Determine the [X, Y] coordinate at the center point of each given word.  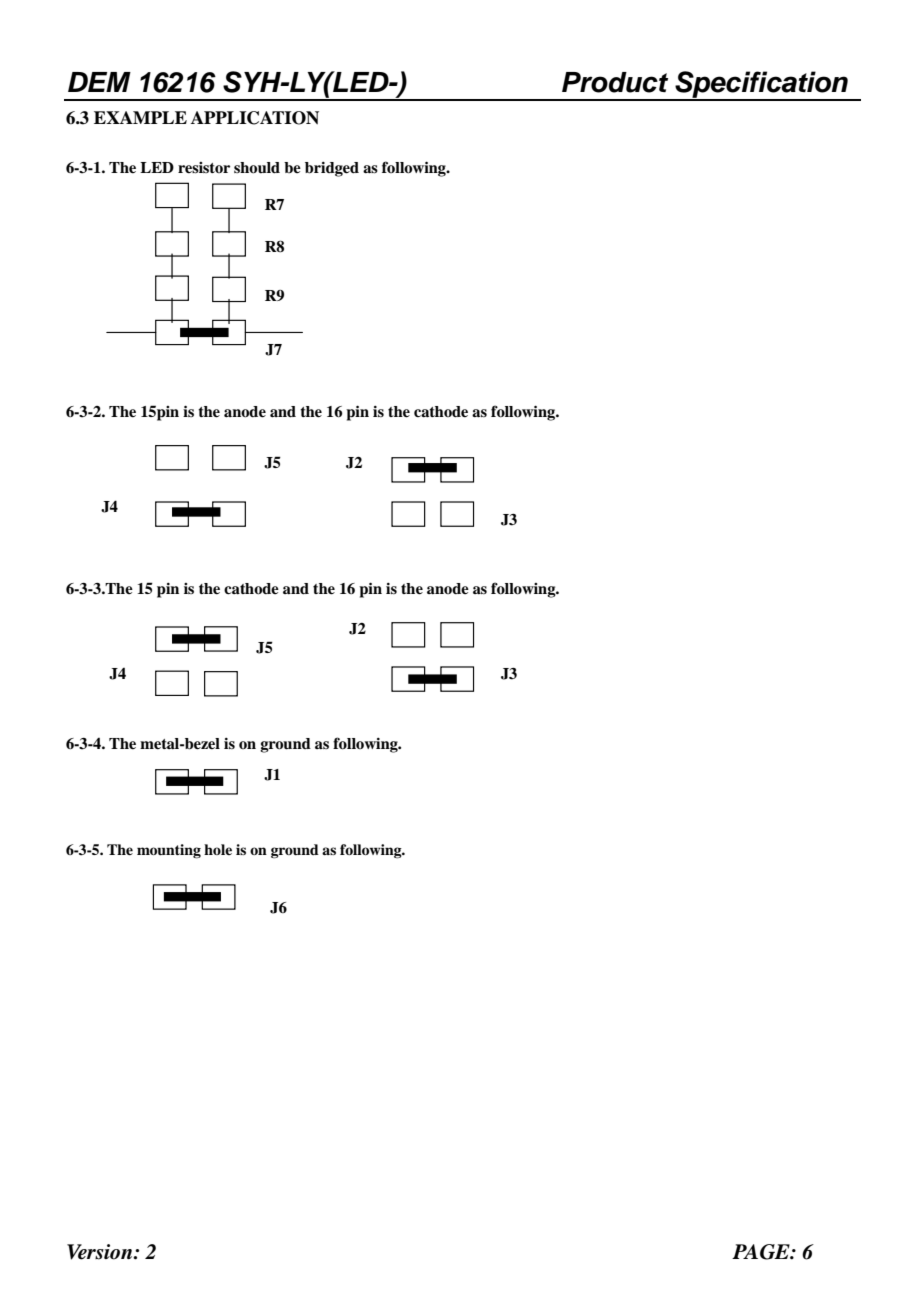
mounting [169, 851]
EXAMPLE [140, 117]
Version [101, 1252]
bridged [332, 169]
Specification [761, 86]
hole [218, 849]
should [257, 168]
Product [615, 82]
